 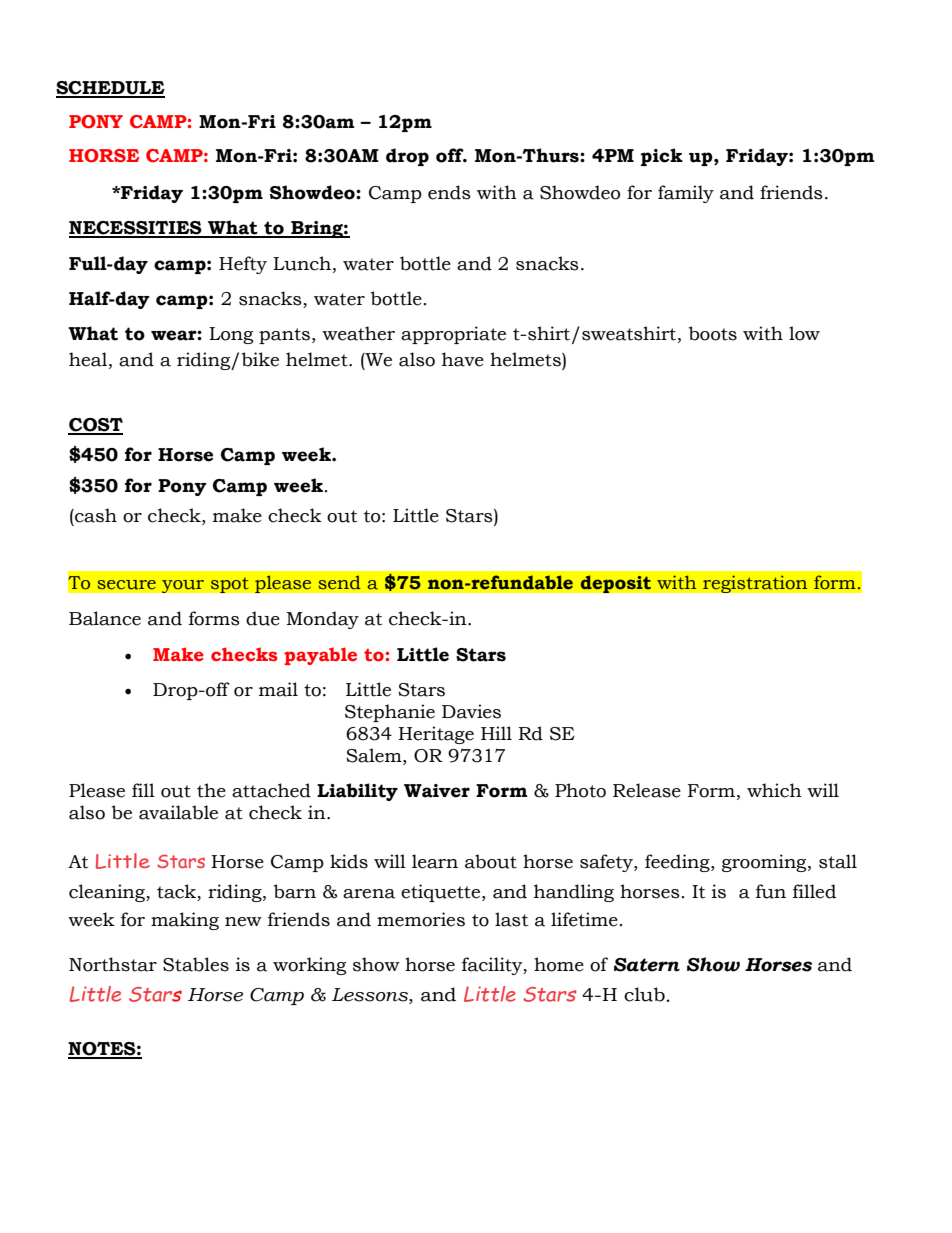 I want to click on making, so click(x=185, y=921).
